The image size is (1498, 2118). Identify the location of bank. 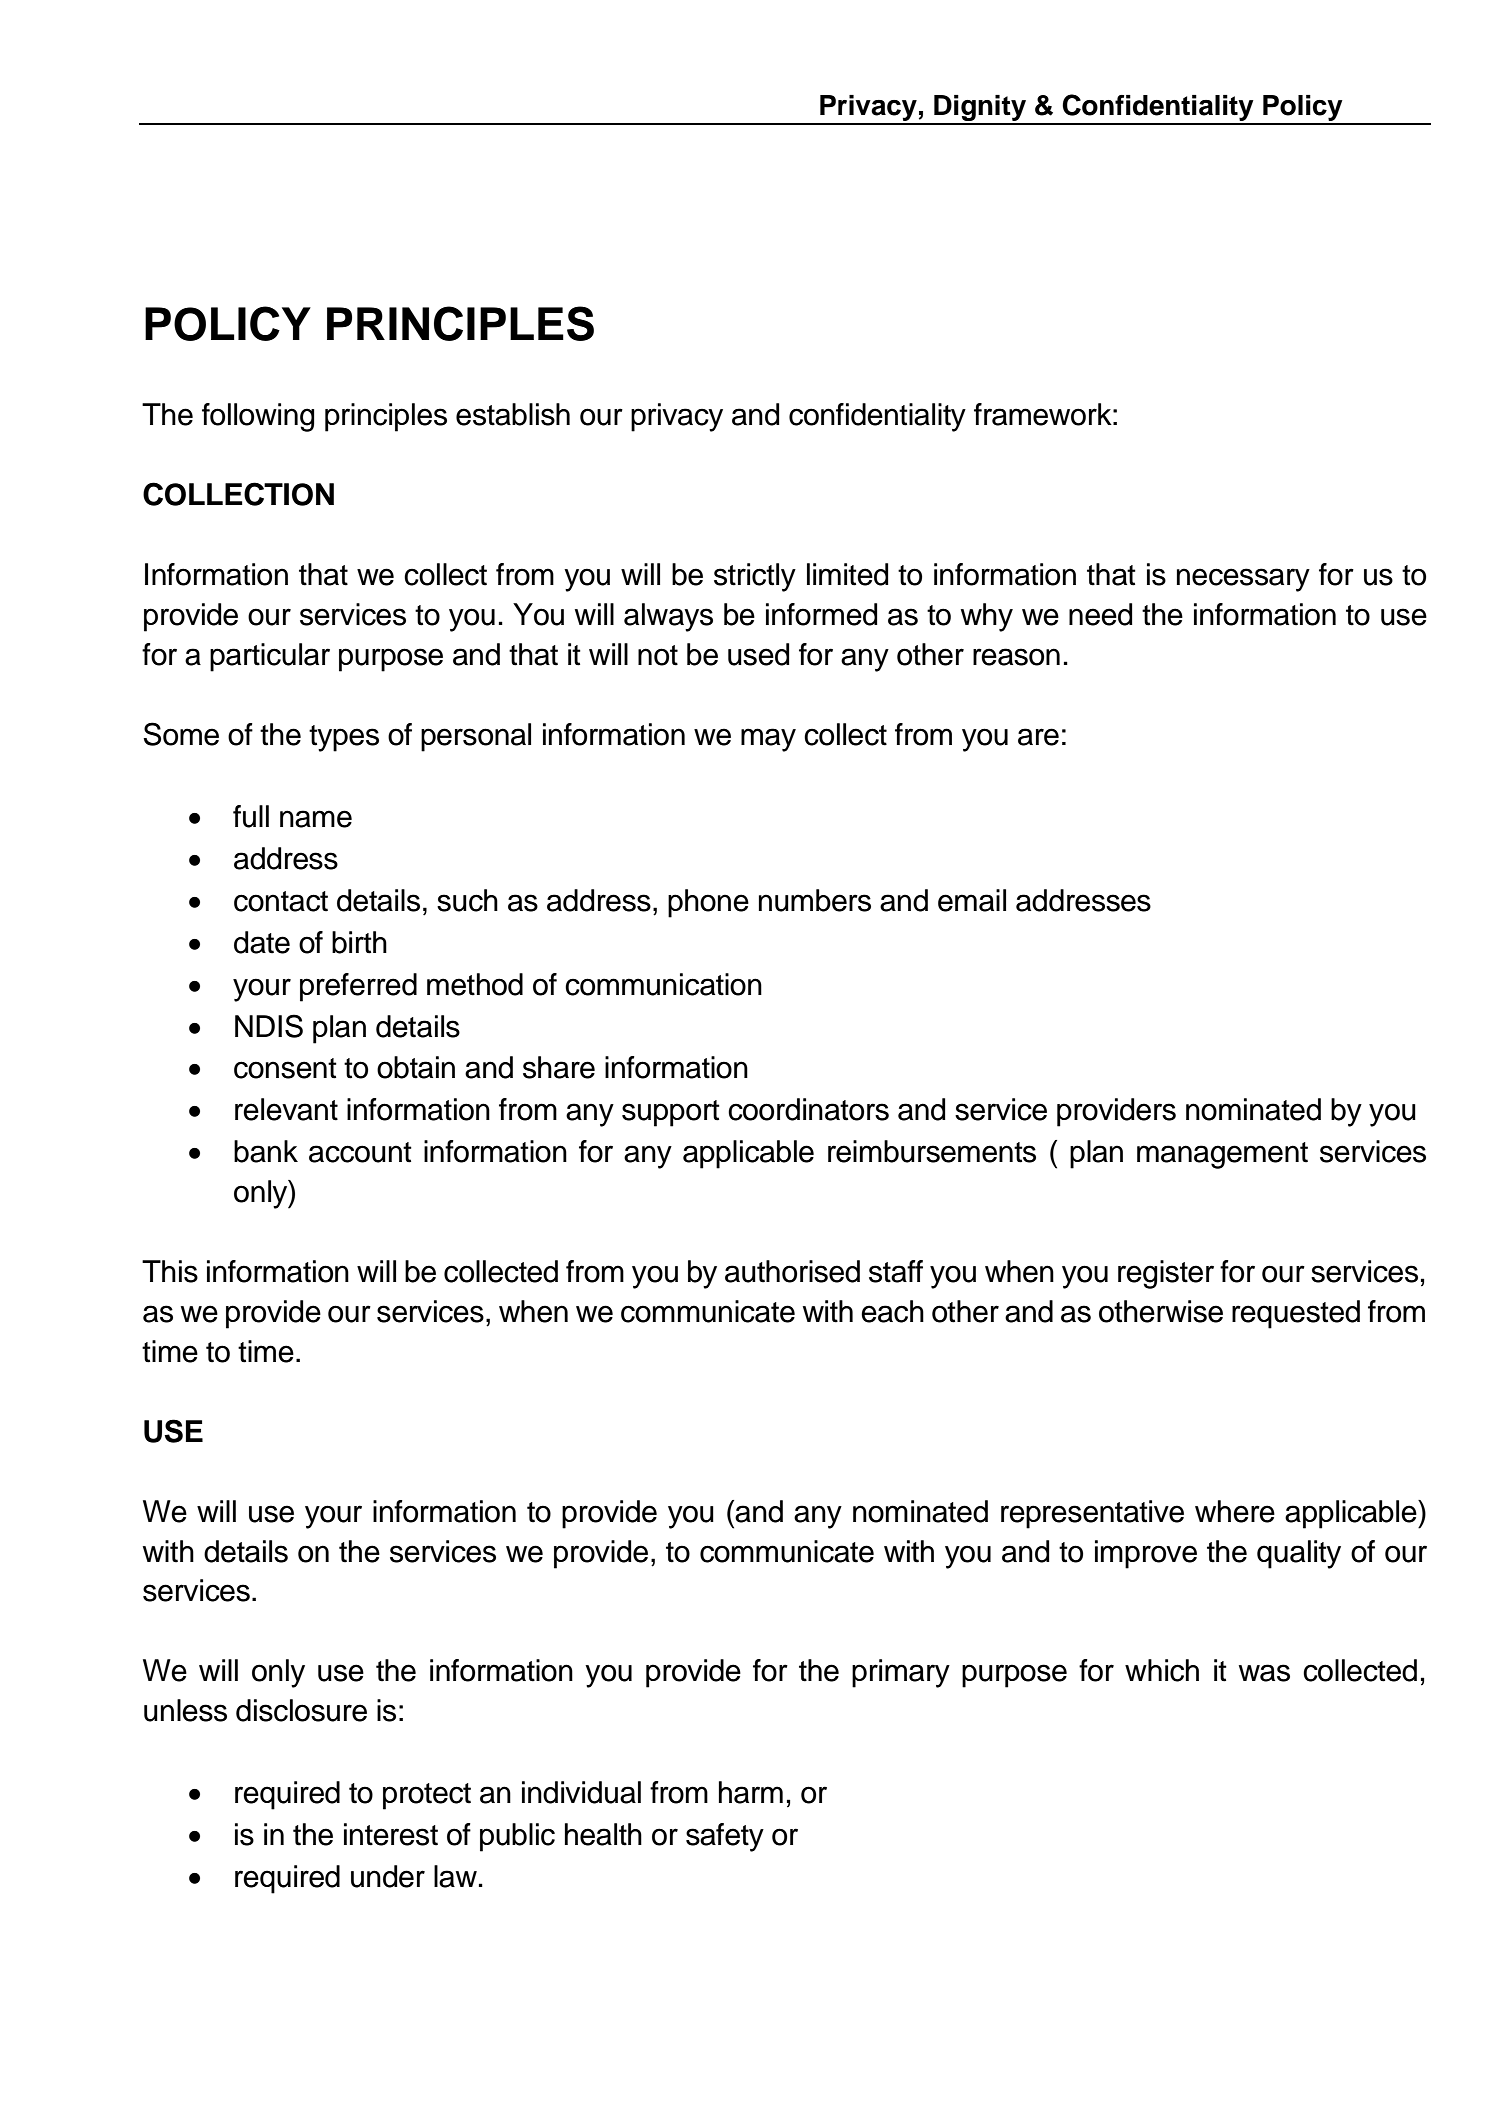
(266, 1151).
